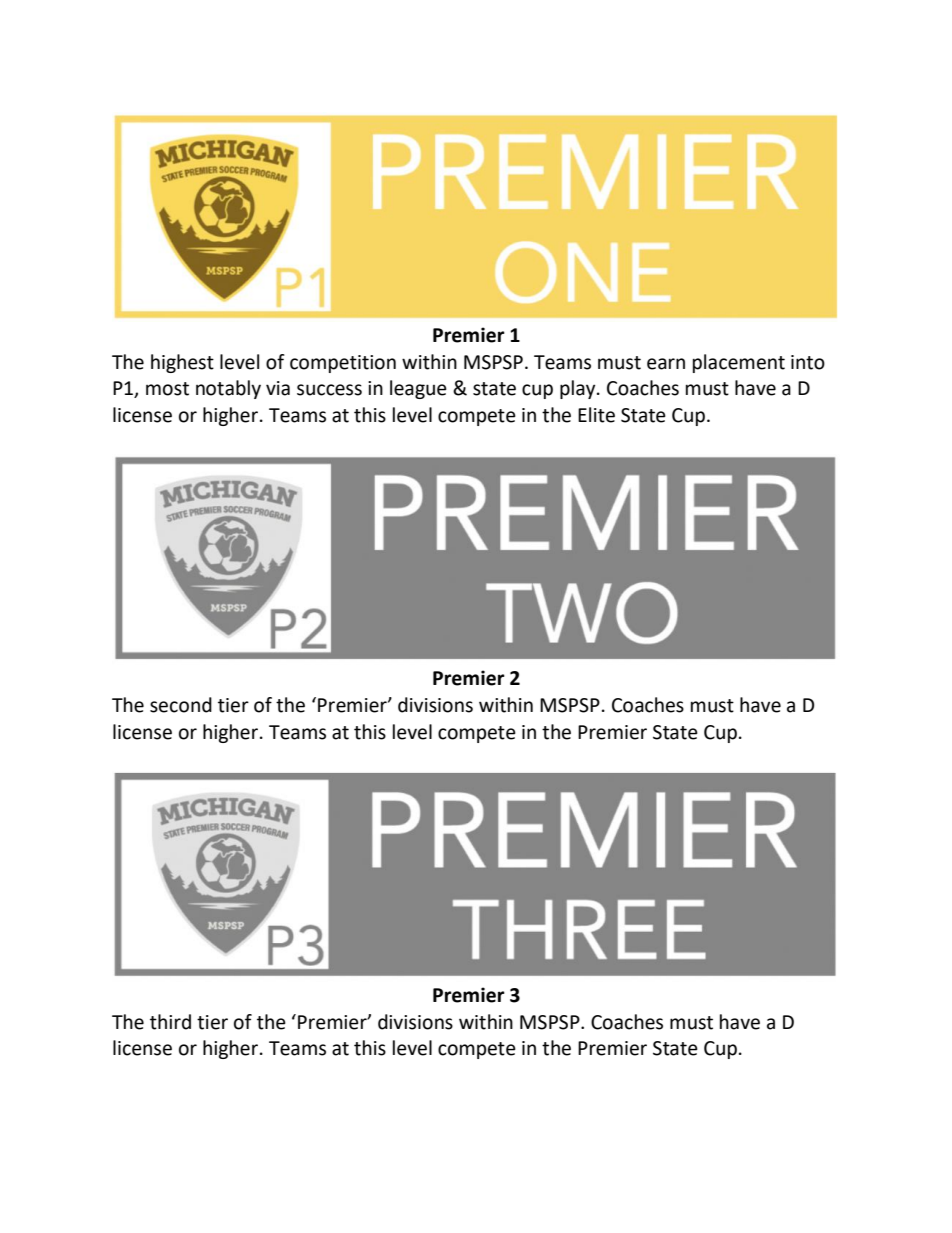  What do you see at coordinates (418, 389) in the screenshot?
I see `league` at bounding box center [418, 389].
